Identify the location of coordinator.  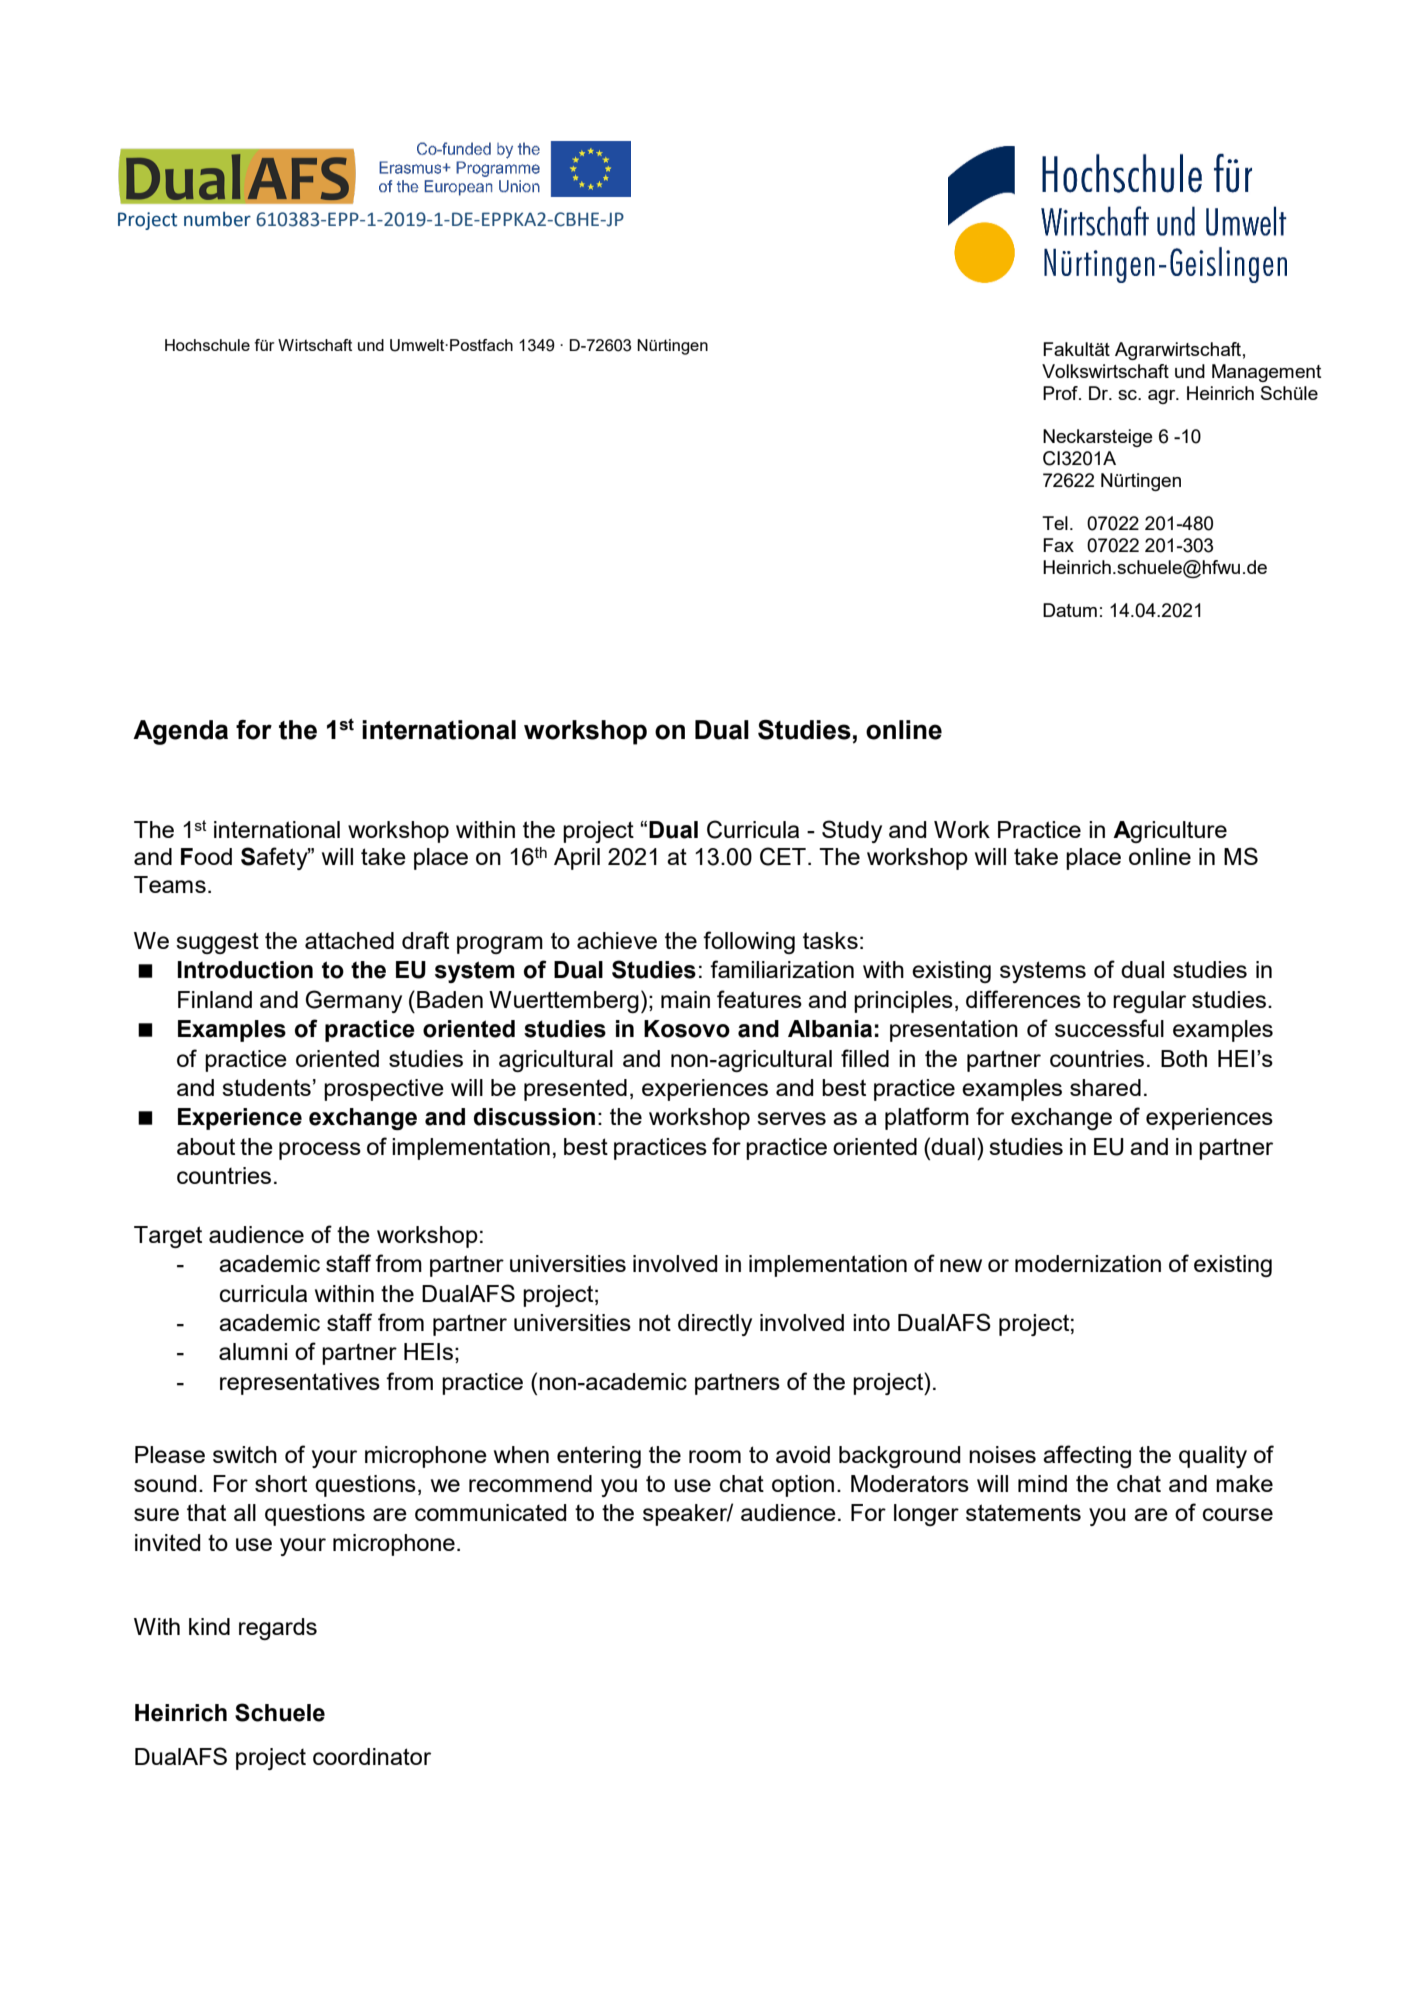
(372, 1756).
